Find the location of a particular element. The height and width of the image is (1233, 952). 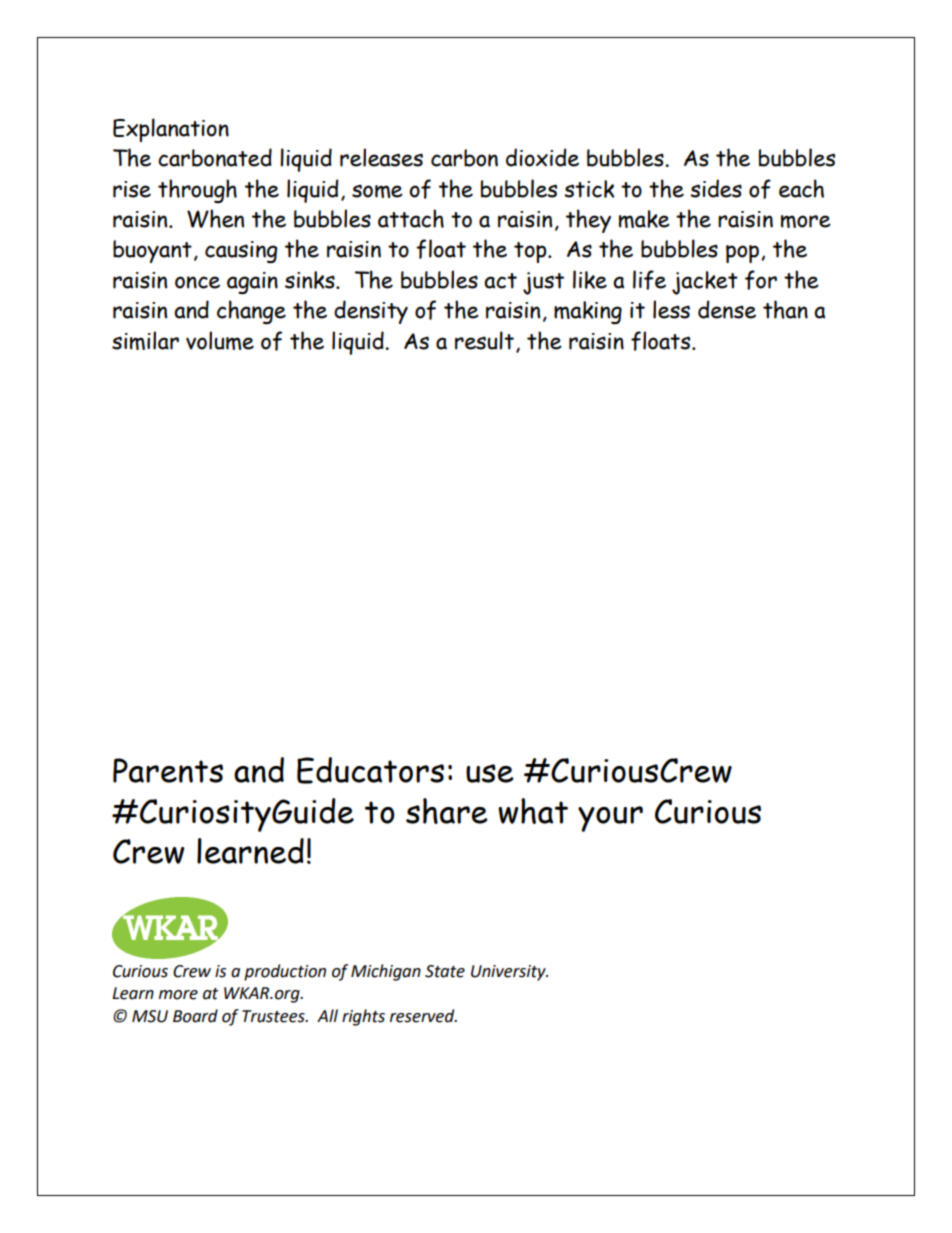

through is located at coordinates (197, 191).
